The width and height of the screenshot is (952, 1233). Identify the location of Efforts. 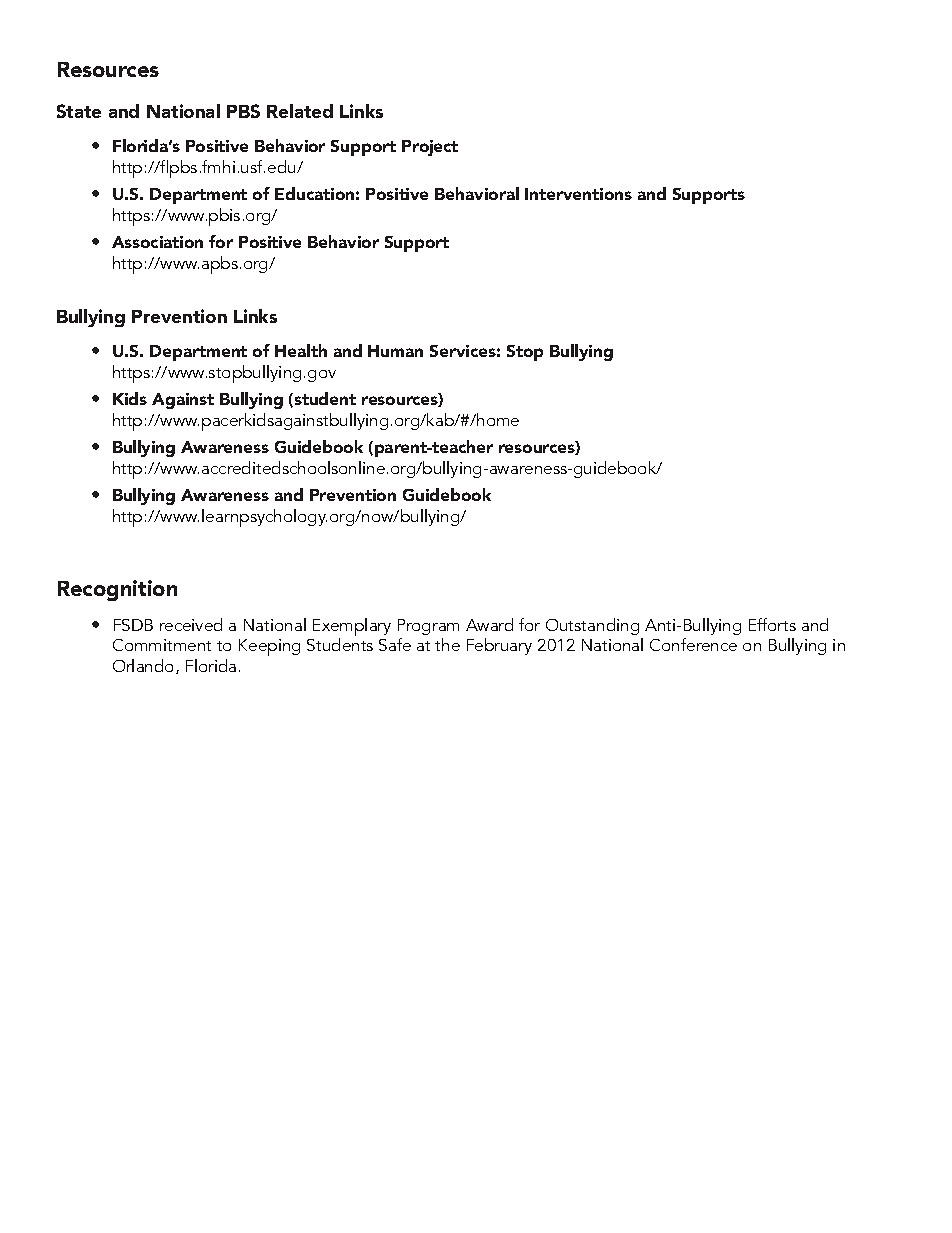
(772, 624).
